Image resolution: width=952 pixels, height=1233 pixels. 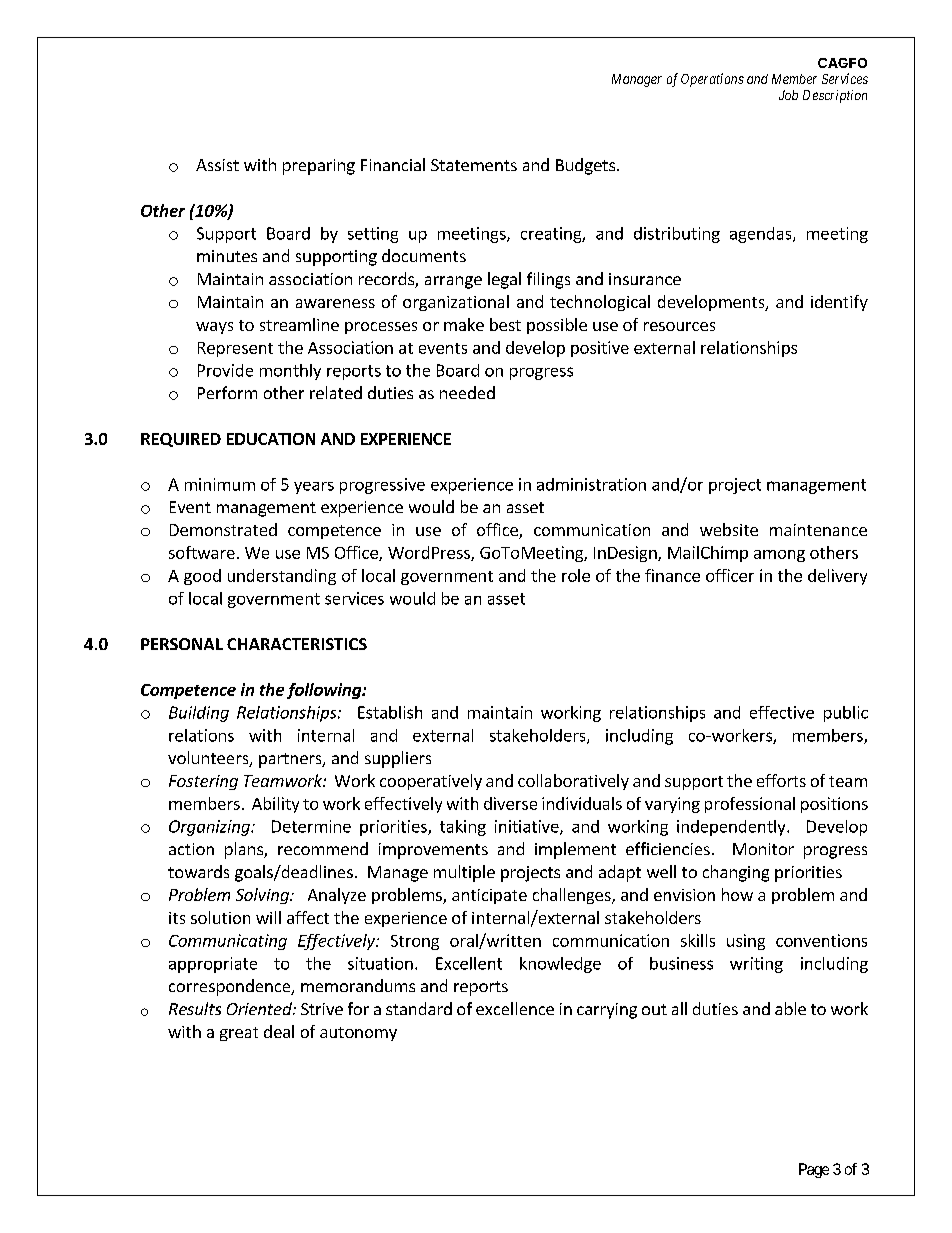 I want to click on Solving, so click(x=263, y=896).
